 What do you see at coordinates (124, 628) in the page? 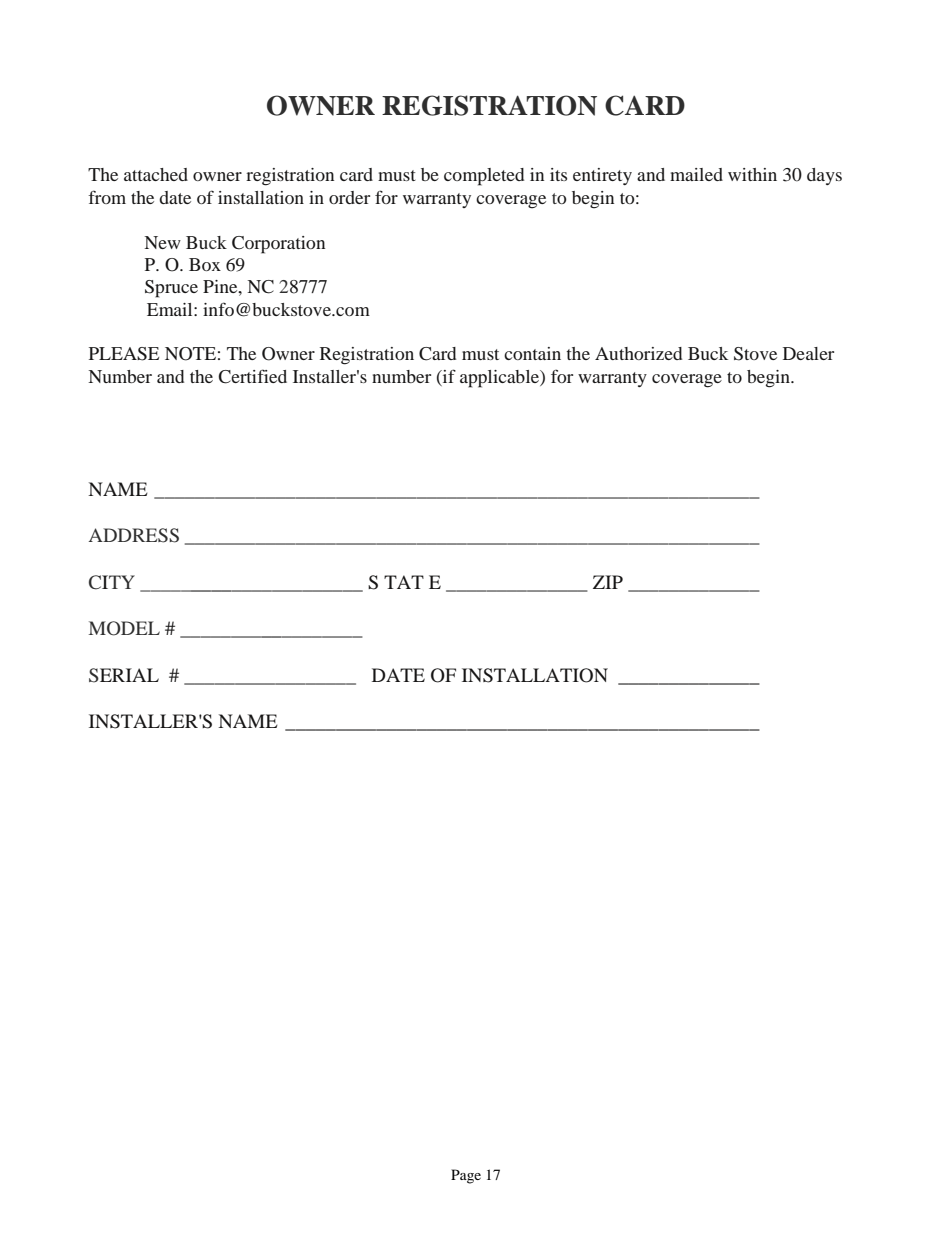
I see `MODEL` at bounding box center [124, 628].
